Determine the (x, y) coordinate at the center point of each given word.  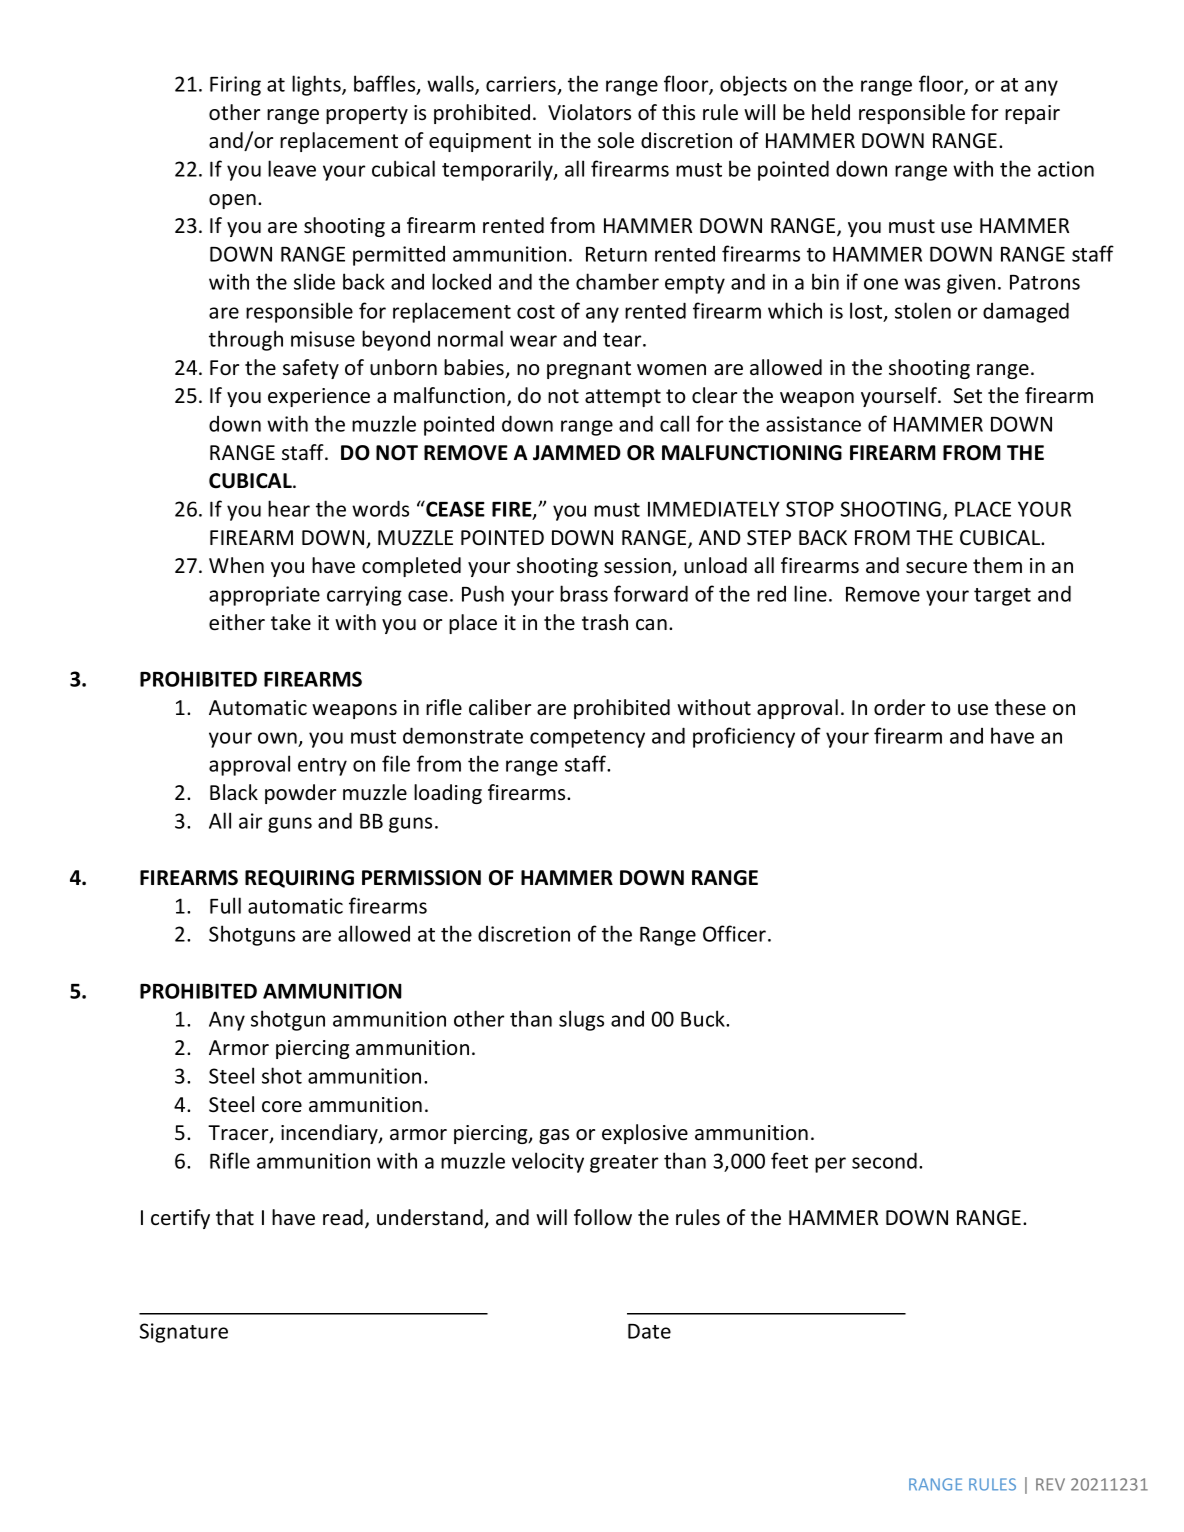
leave (292, 168)
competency (587, 739)
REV (1050, 1484)
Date (649, 1331)
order (899, 707)
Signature (184, 1333)
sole (616, 140)
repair (1032, 114)
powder (300, 794)
